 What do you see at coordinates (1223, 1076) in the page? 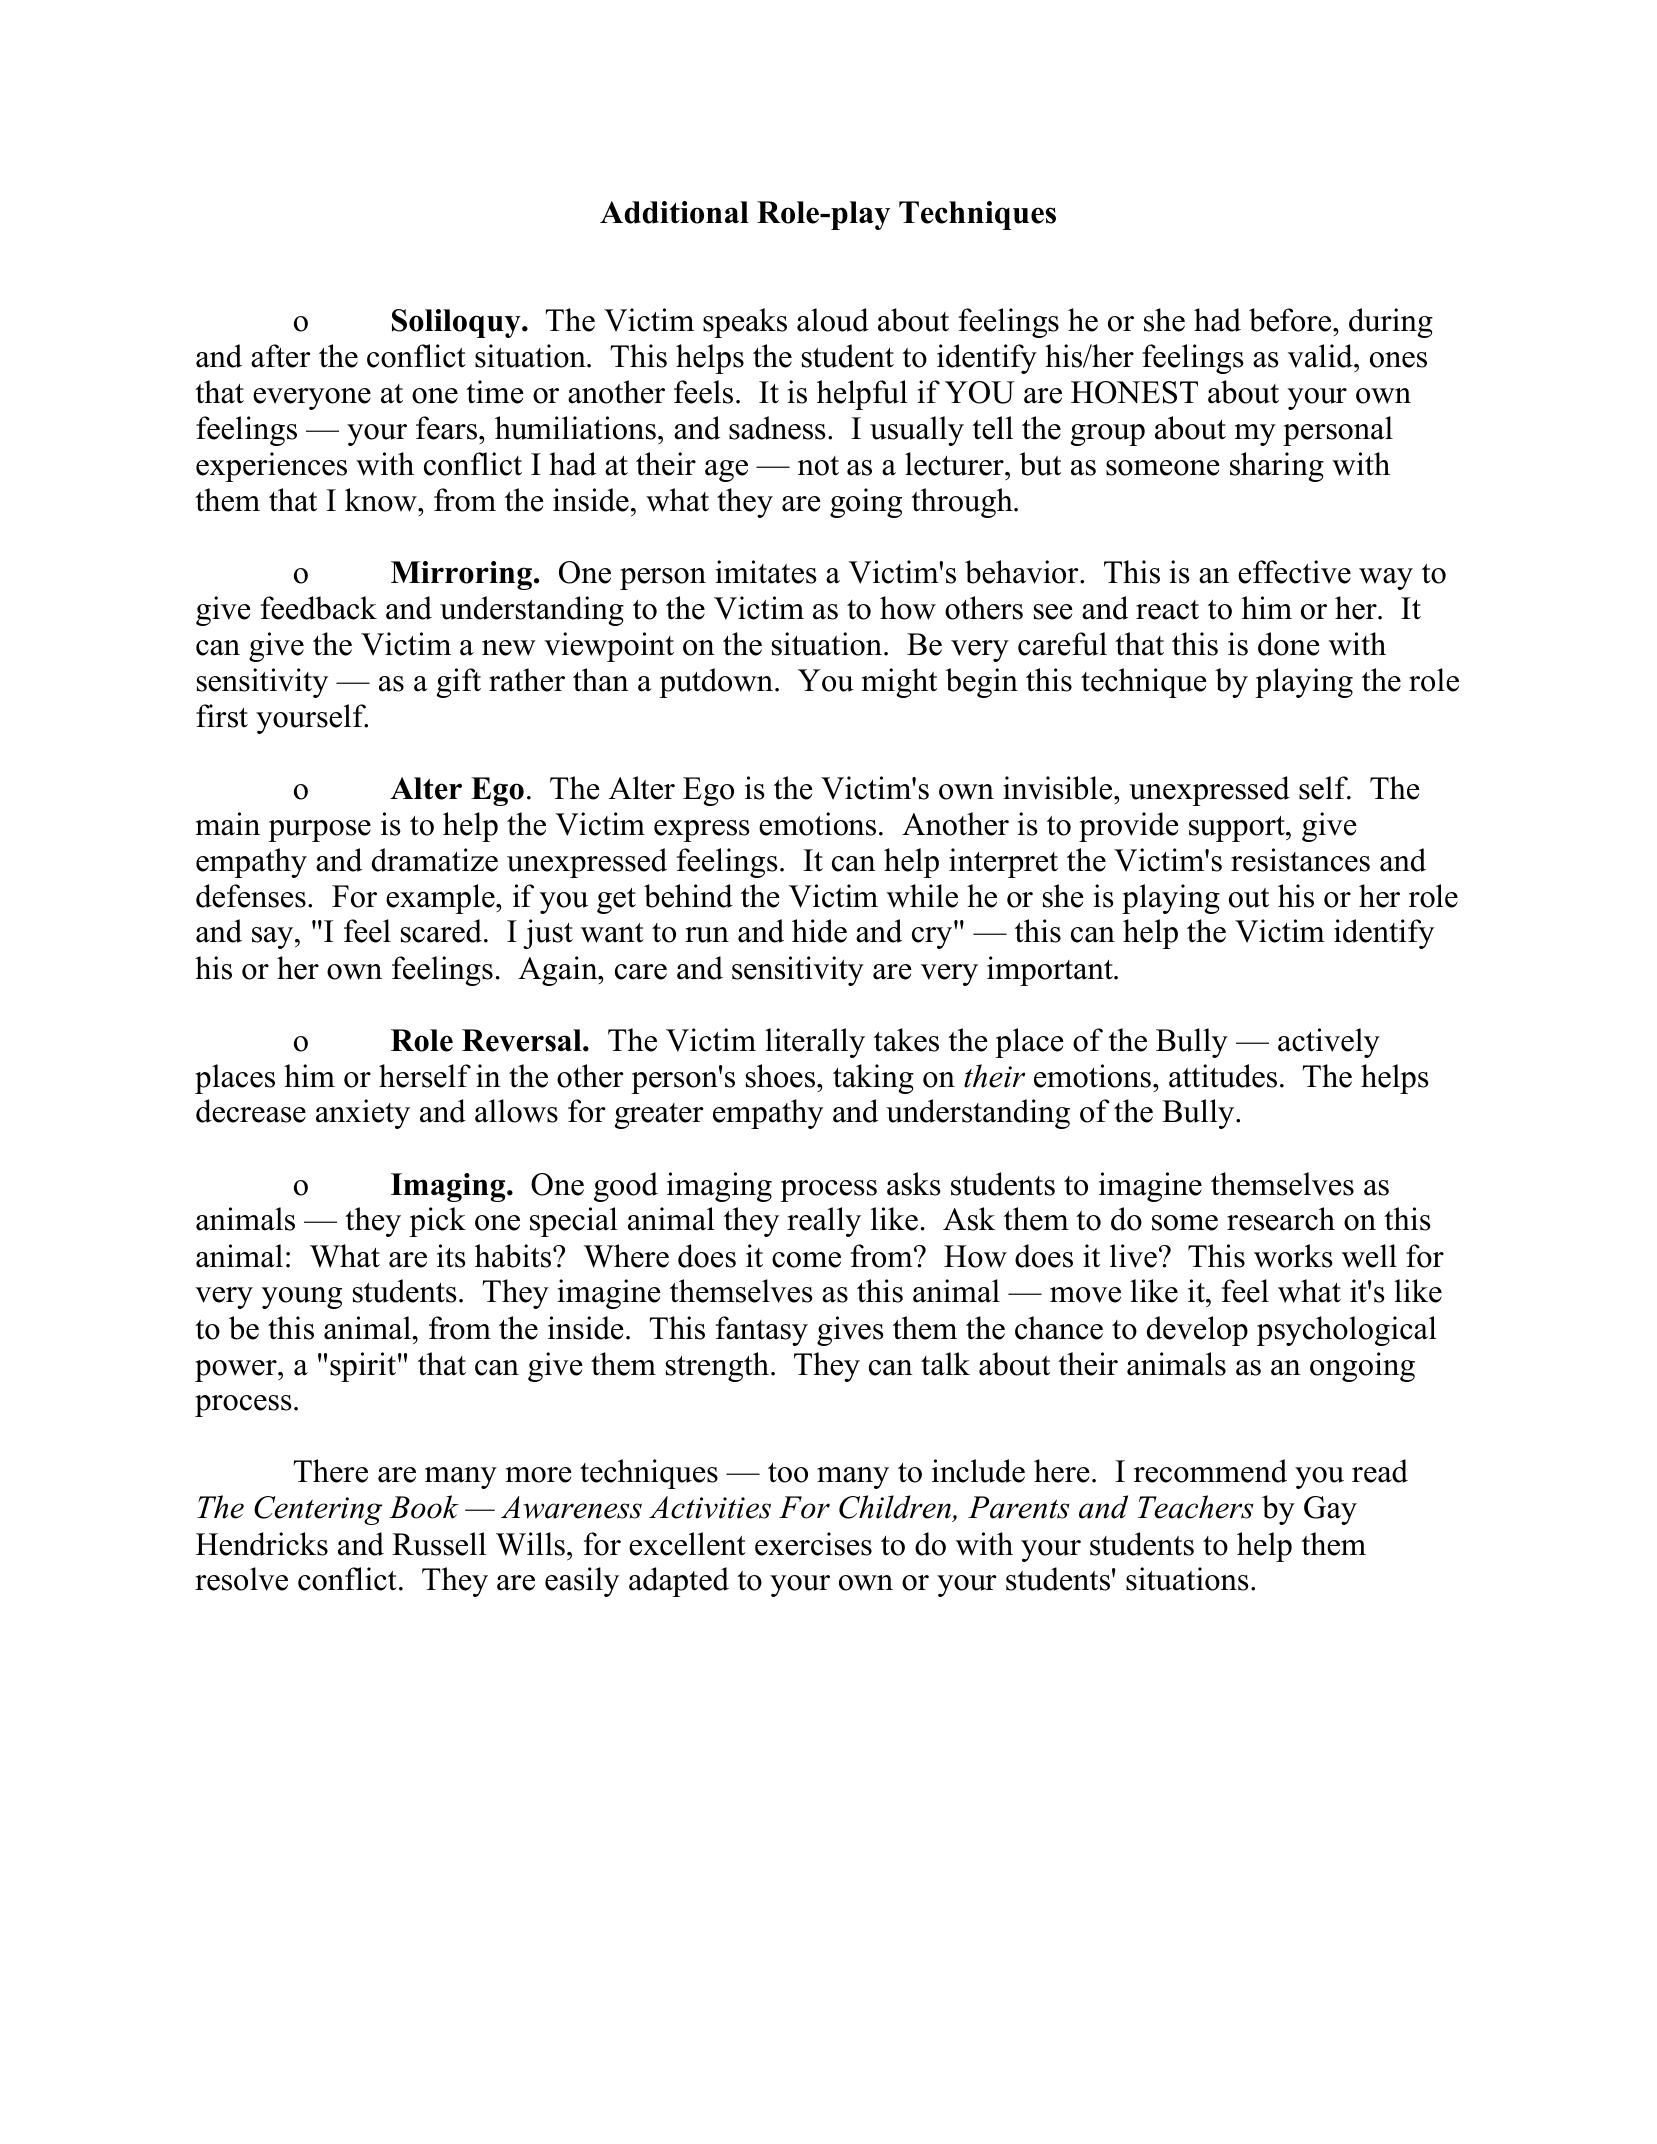
I see `attitudes` at bounding box center [1223, 1076].
